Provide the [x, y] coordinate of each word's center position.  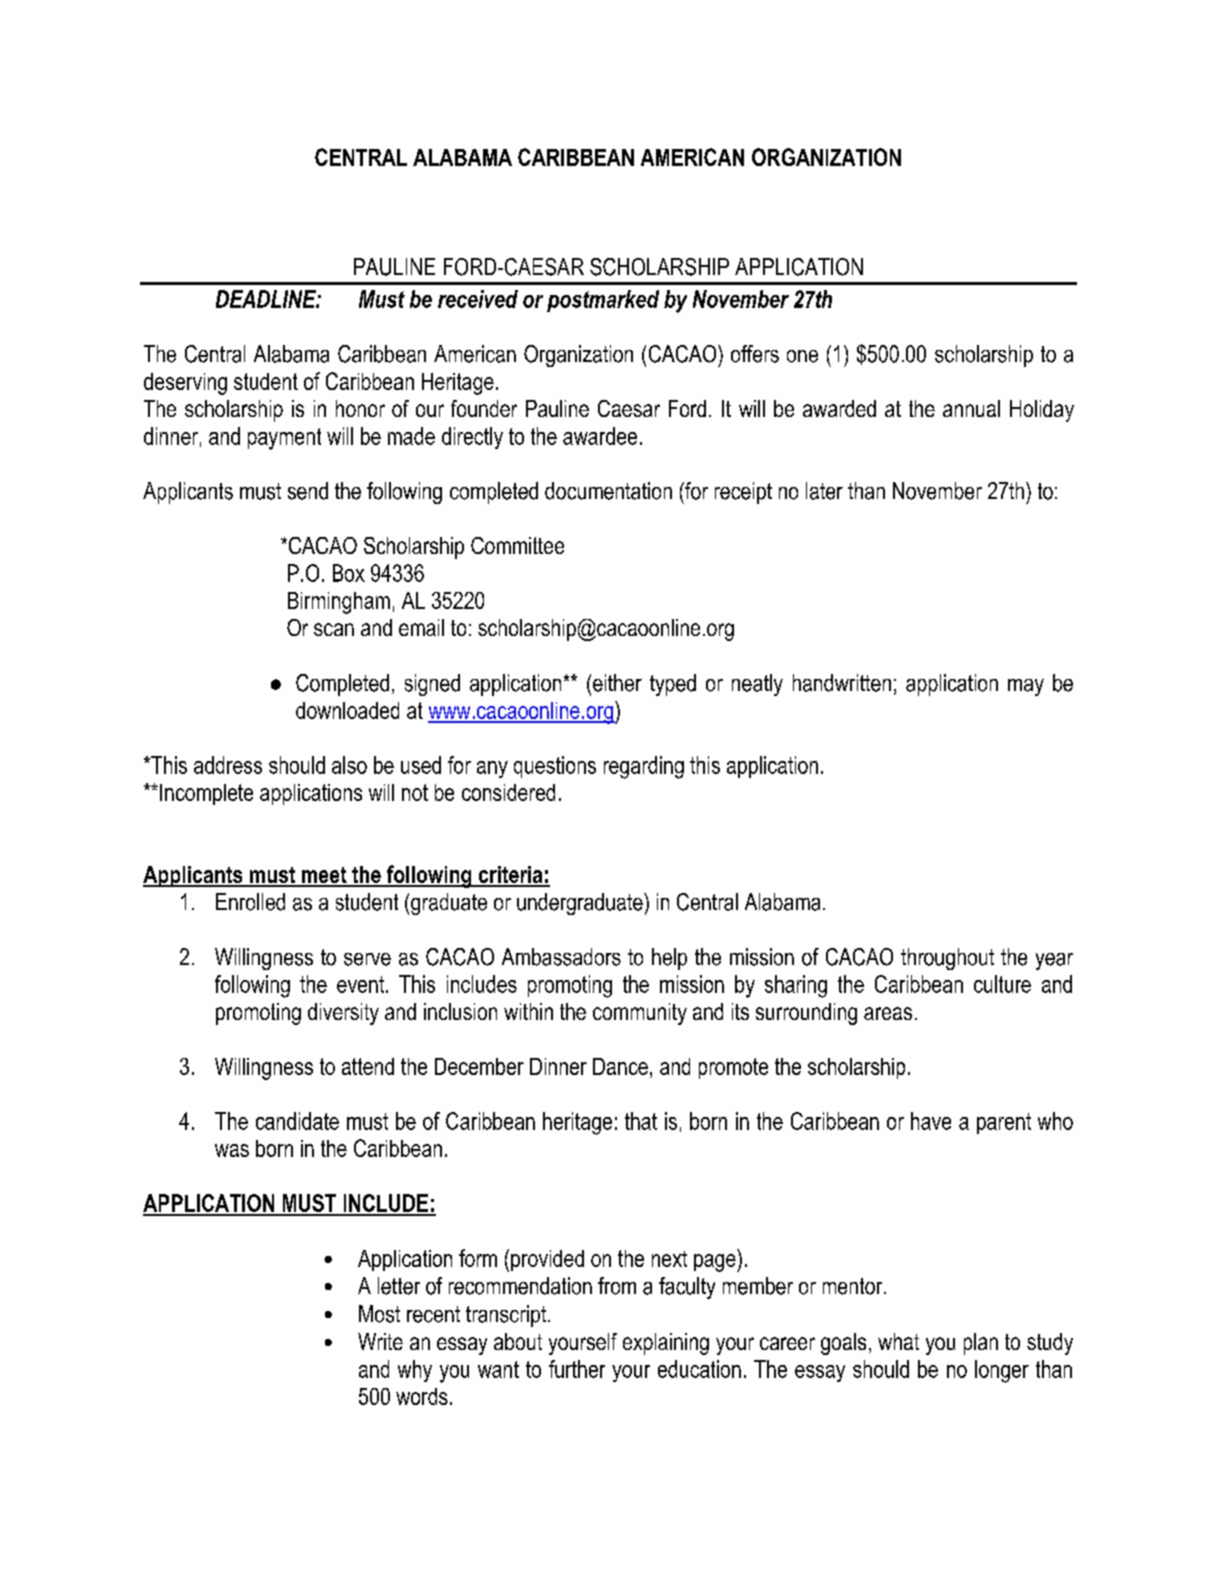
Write [380, 1341]
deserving [185, 384]
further [577, 1369]
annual [971, 408]
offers [755, 354]
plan [981, 1344]
